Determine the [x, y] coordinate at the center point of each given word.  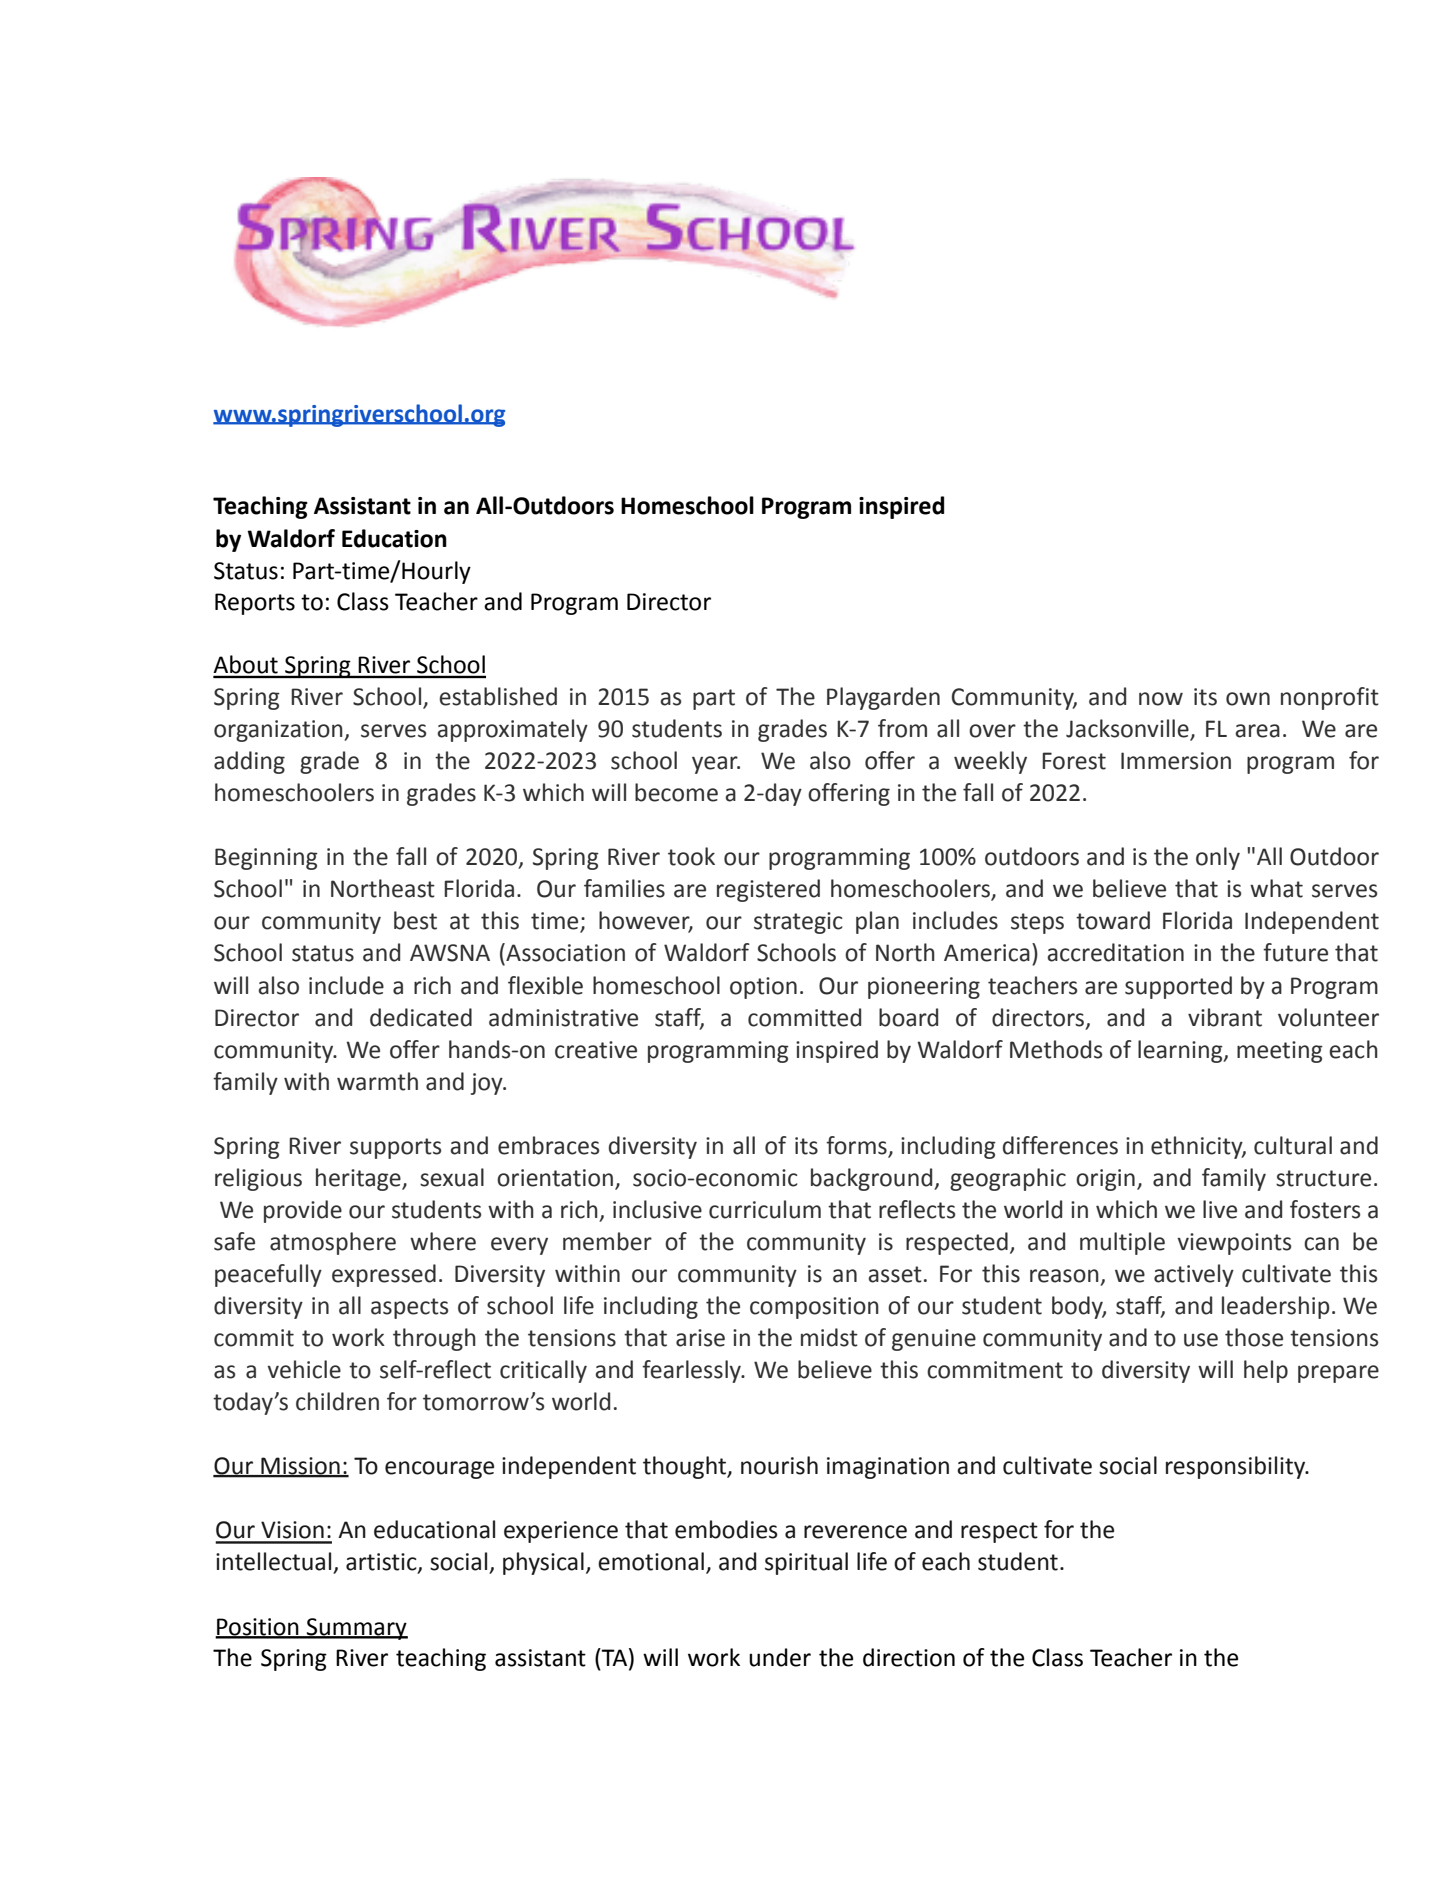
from [902, 728]
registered [768, 890]
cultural [1293, 1145]
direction [909, 1657]
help [1266, 1371]
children [337, 1401]
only [1218, 858]
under [780, 1657]
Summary [356, 1629]
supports [395, 1148]
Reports [255, 604]
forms [856, 1145]
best [415, 920]
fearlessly [692, 1371]
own [1248, 699]
